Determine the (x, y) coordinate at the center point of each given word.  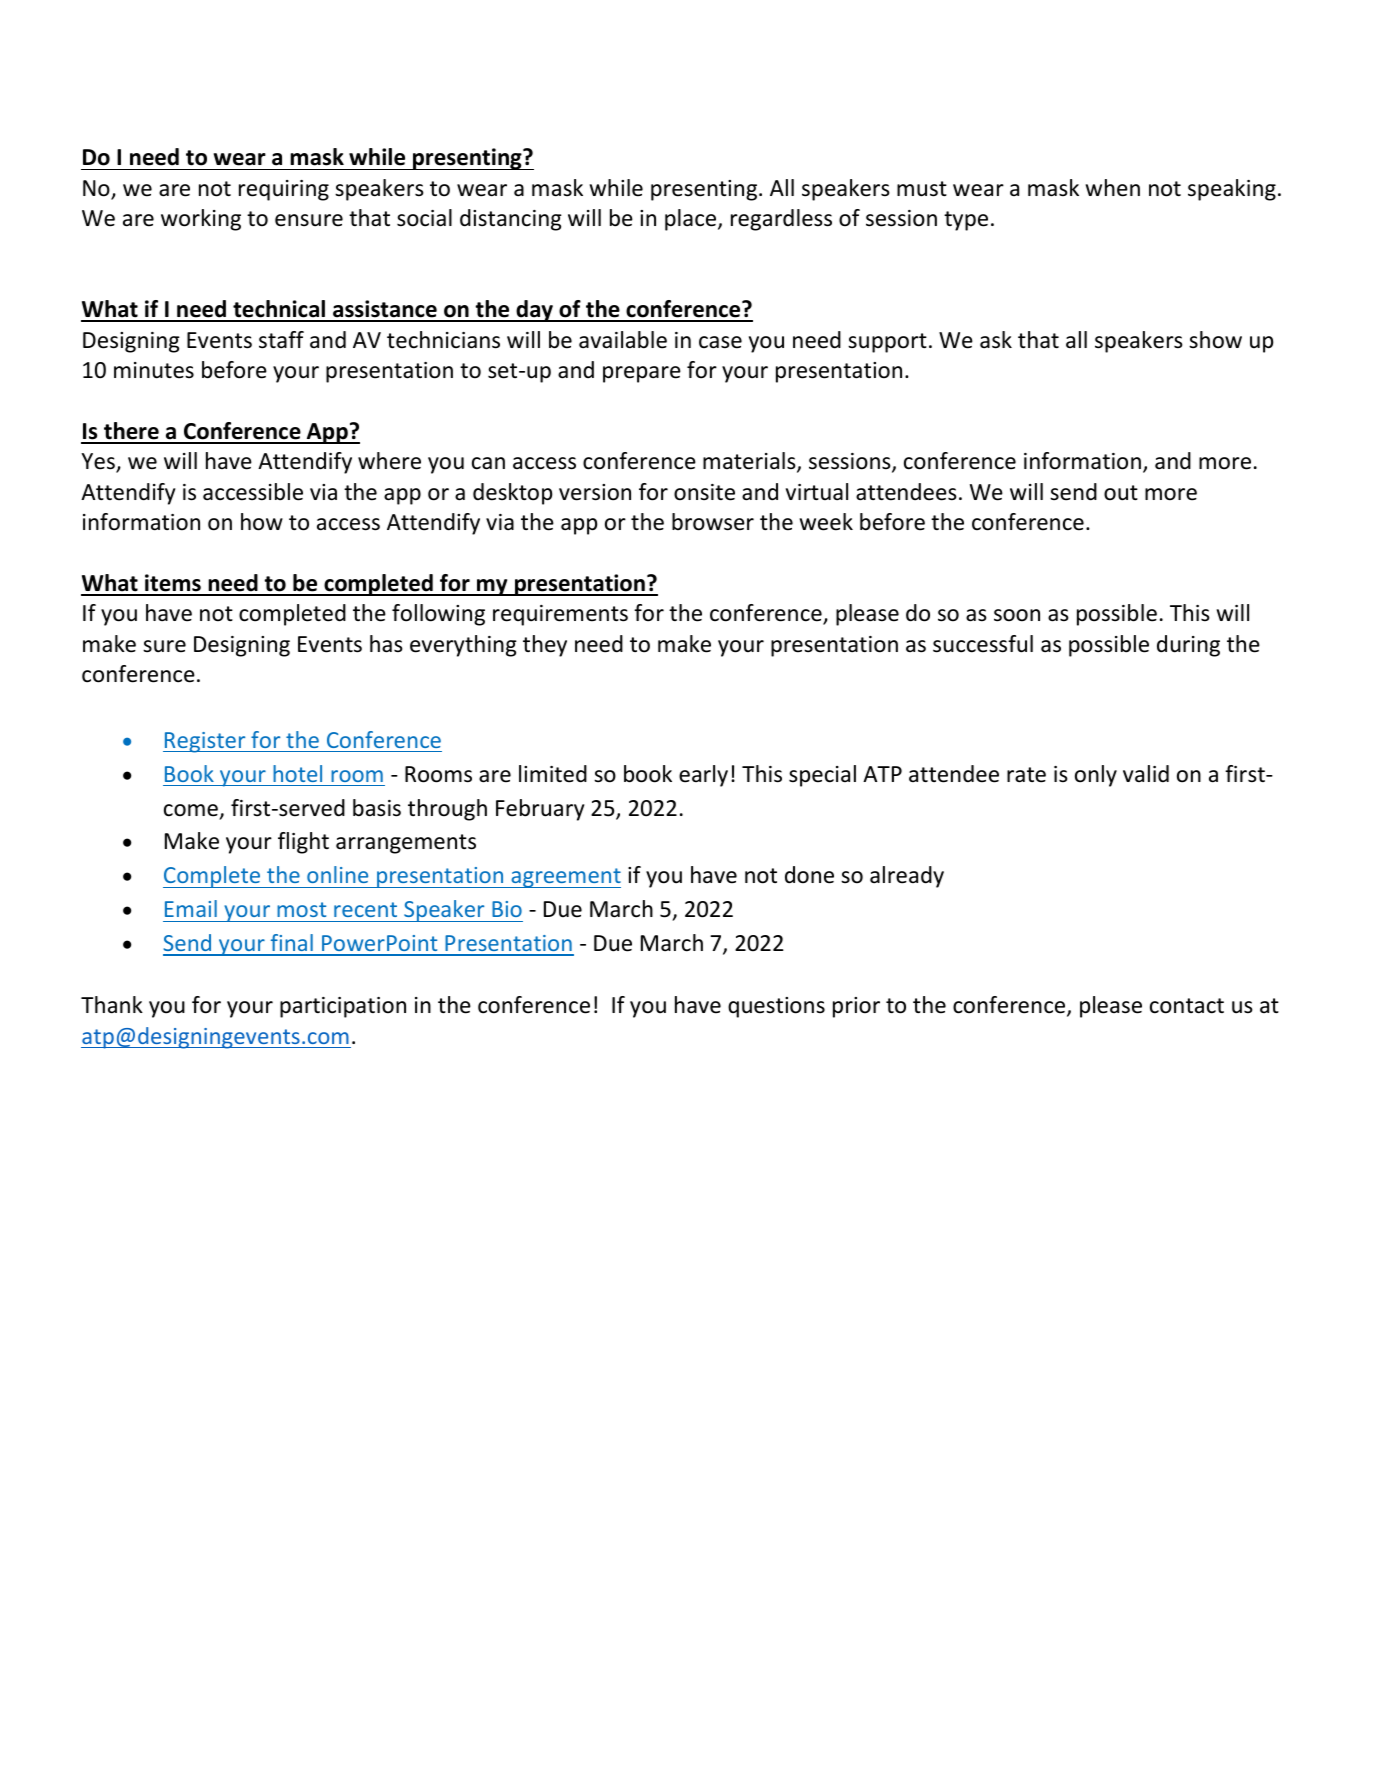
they (545, 646)
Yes (99, 462)
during (1188, 646)
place (692, 220)
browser (713, 522)
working (201, 220)
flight (303, 843)
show (1215, 340)
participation (343, 1007)
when (1113, 188)
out (1121, 493)
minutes (154, 370)
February (540, 810)
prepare (642, 374)
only (1096, 776)
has (386, 644)
